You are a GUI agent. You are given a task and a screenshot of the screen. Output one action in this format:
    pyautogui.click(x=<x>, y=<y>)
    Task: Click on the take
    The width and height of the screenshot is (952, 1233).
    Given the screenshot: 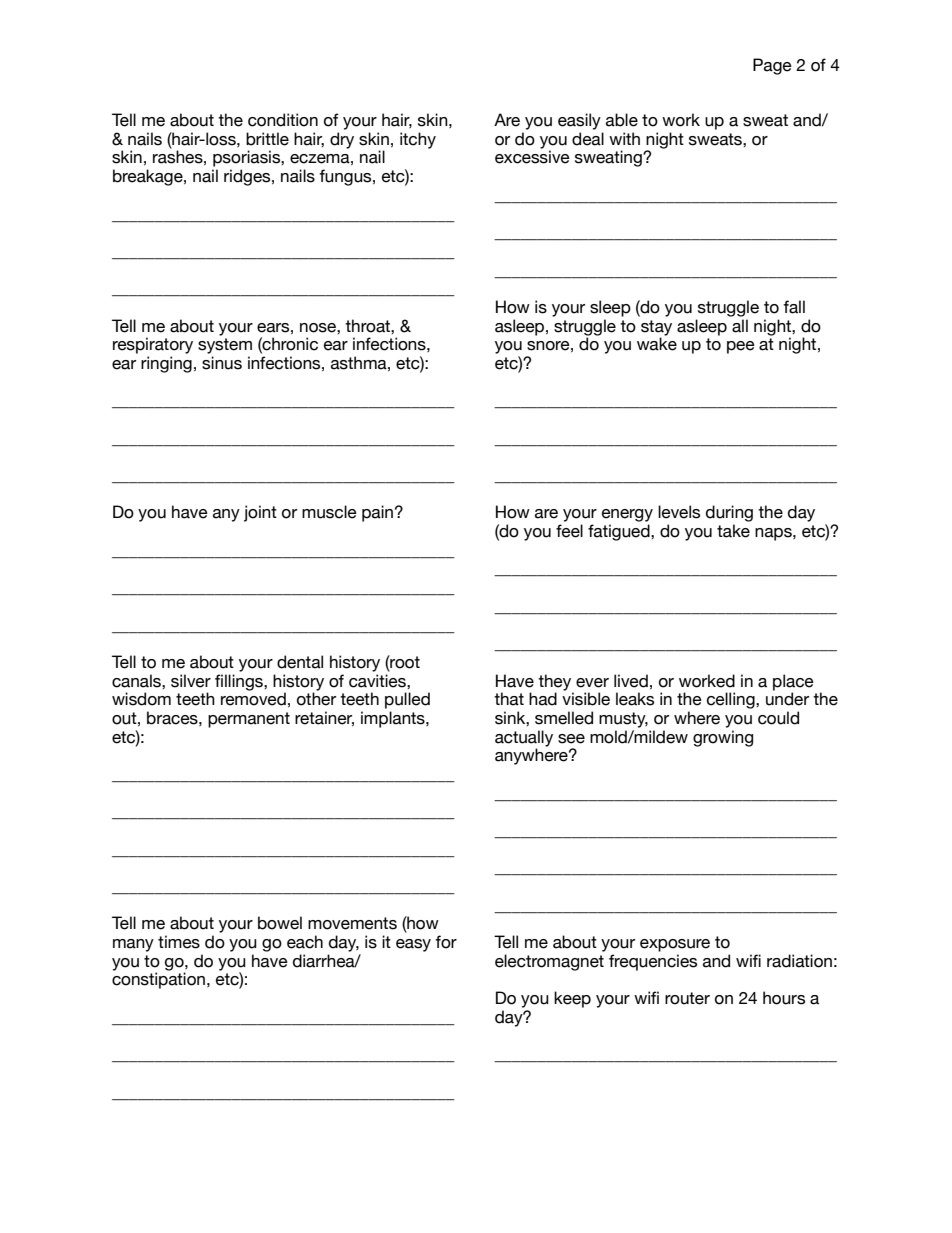 What is the action you would take?
    pyautogui.click(x=733, y=531)
